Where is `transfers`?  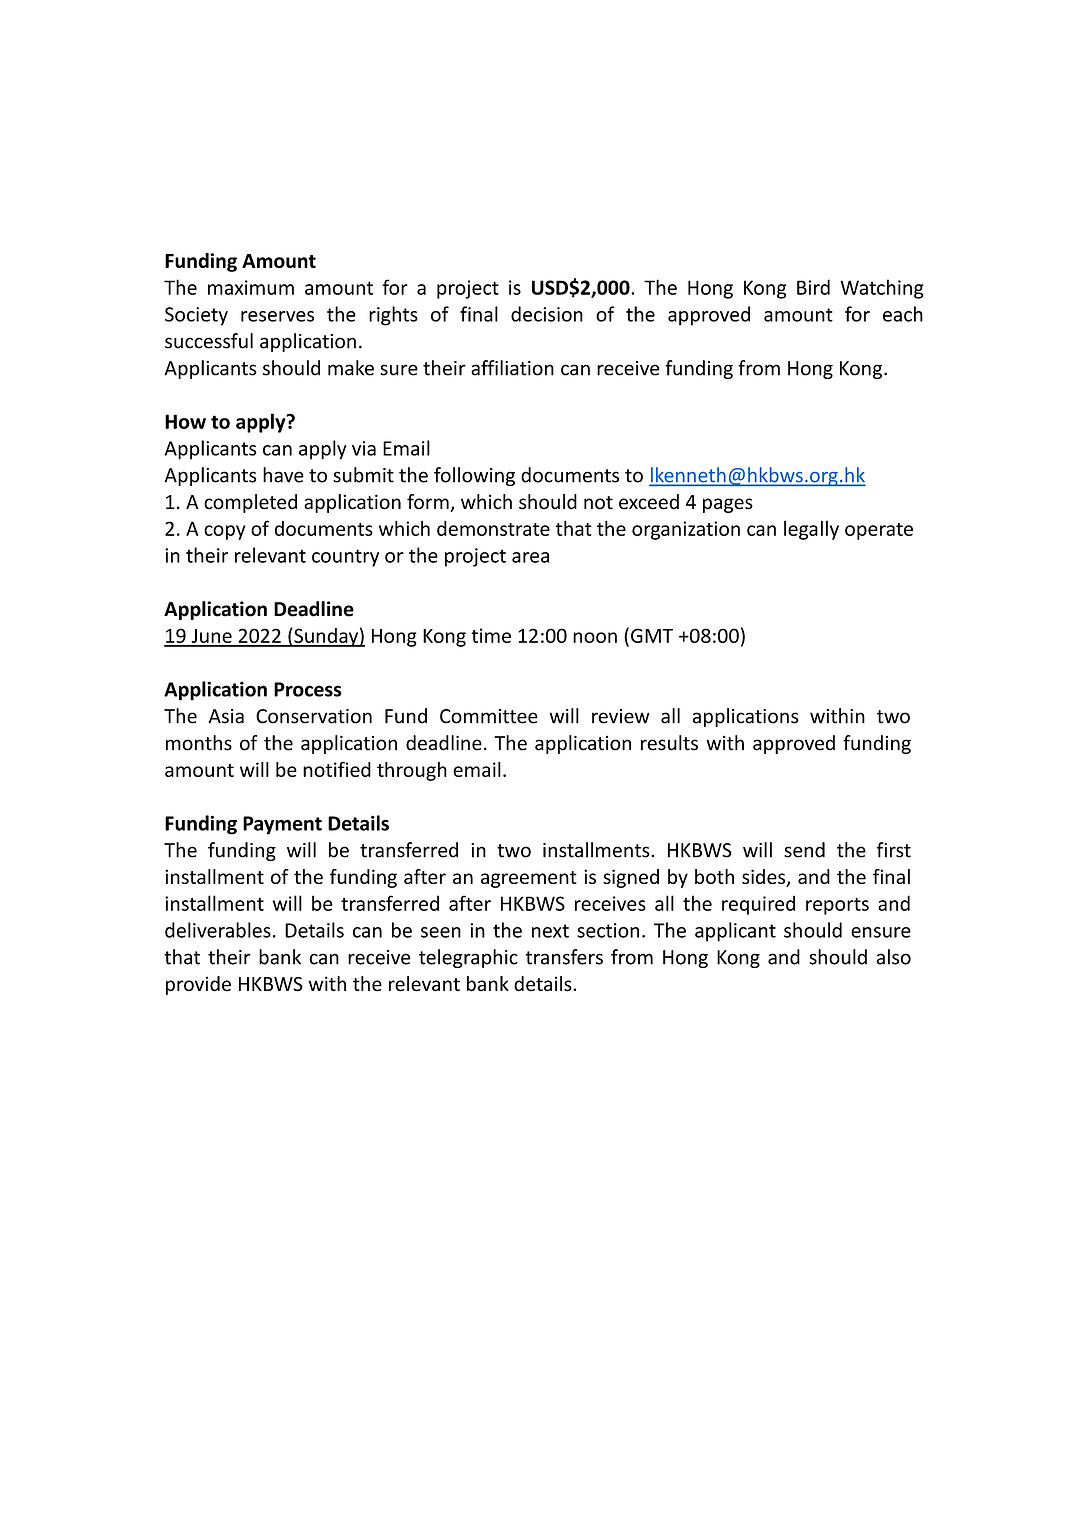 transfers is located at coordinates (564, 957).
